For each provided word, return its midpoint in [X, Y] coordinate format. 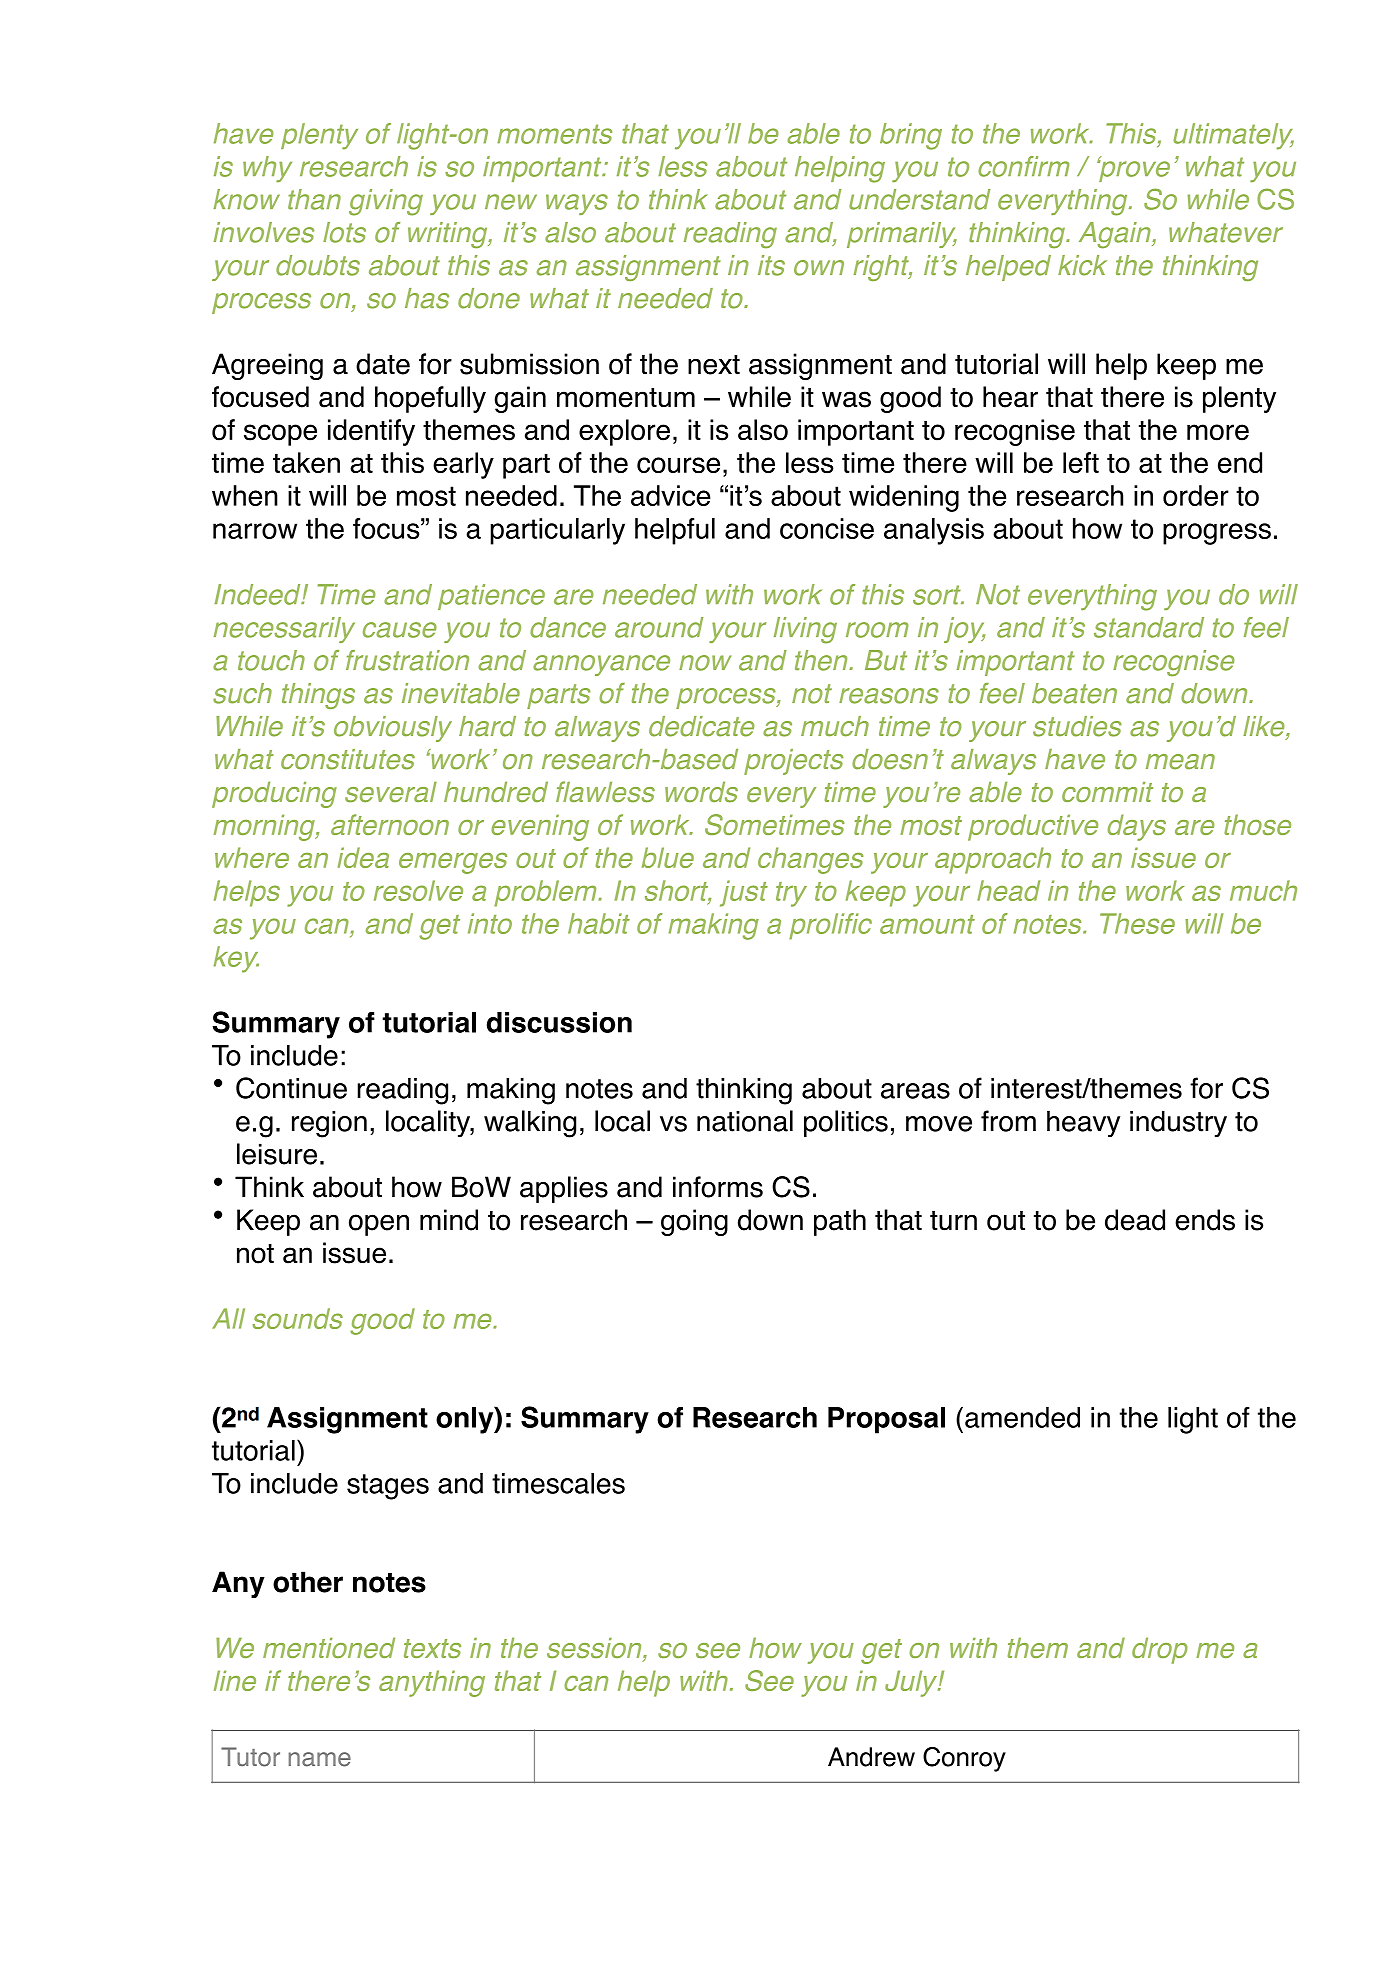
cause [400, 630]
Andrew [871, 1757]
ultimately [1233, 136]
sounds [298, 1318]
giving [386, 202]
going [694, 1222]
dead [1135, 1220]
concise [827, 528]
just [744, 893]
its [771, 265]
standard [1149, 627]
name [320, 1759]
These [1137, 923]
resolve [418, 890]
